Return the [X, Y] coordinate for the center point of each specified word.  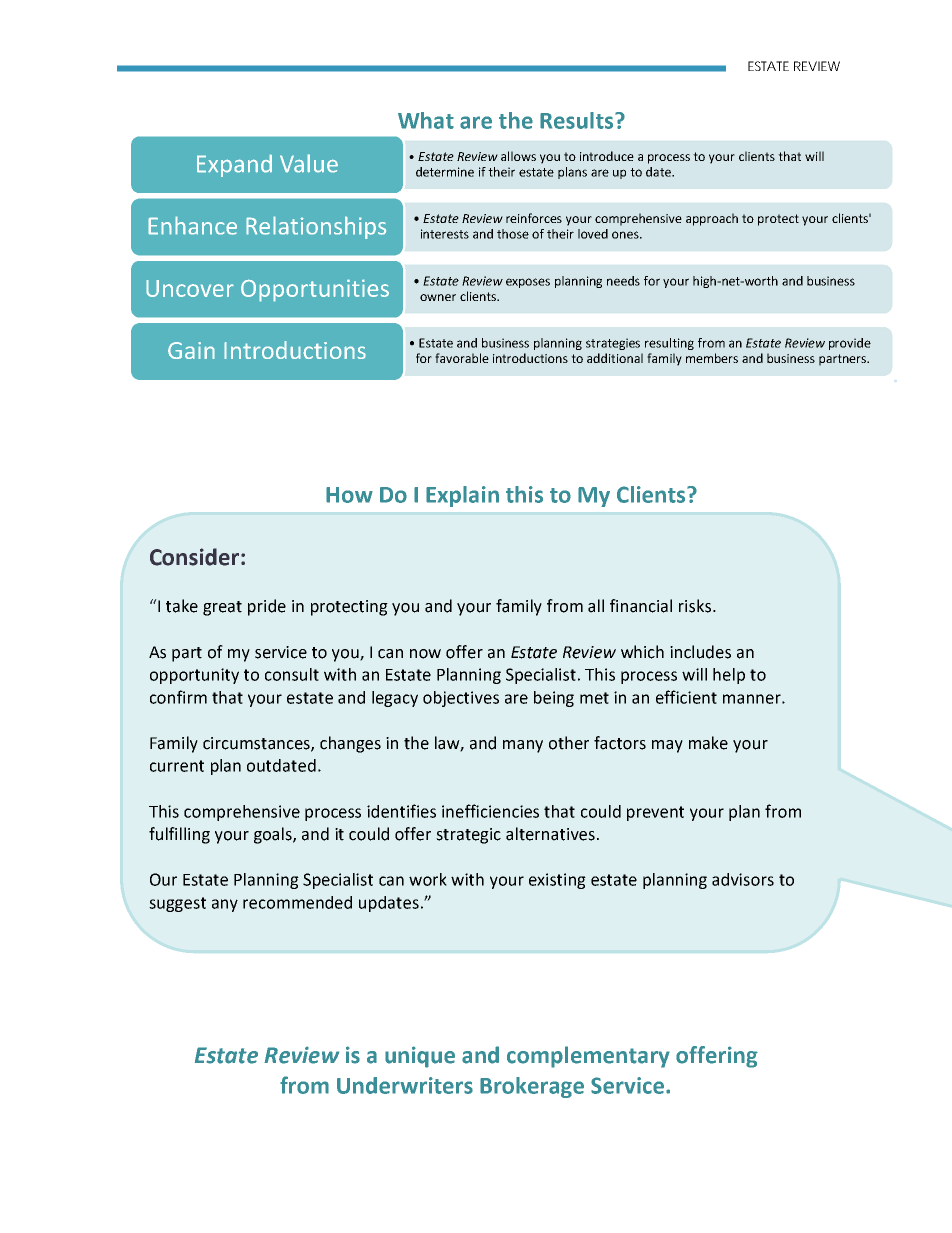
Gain [191, 350]
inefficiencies [490, 811]
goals [274, 835]
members [712, 358]
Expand [234, 165]
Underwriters [405, 1085]
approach [712, 219]
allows [518, 156]
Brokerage [532, 1087]
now [425, 654]
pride [267, 607]
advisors [743, 879]
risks [696, 606]
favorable [462, 358]
